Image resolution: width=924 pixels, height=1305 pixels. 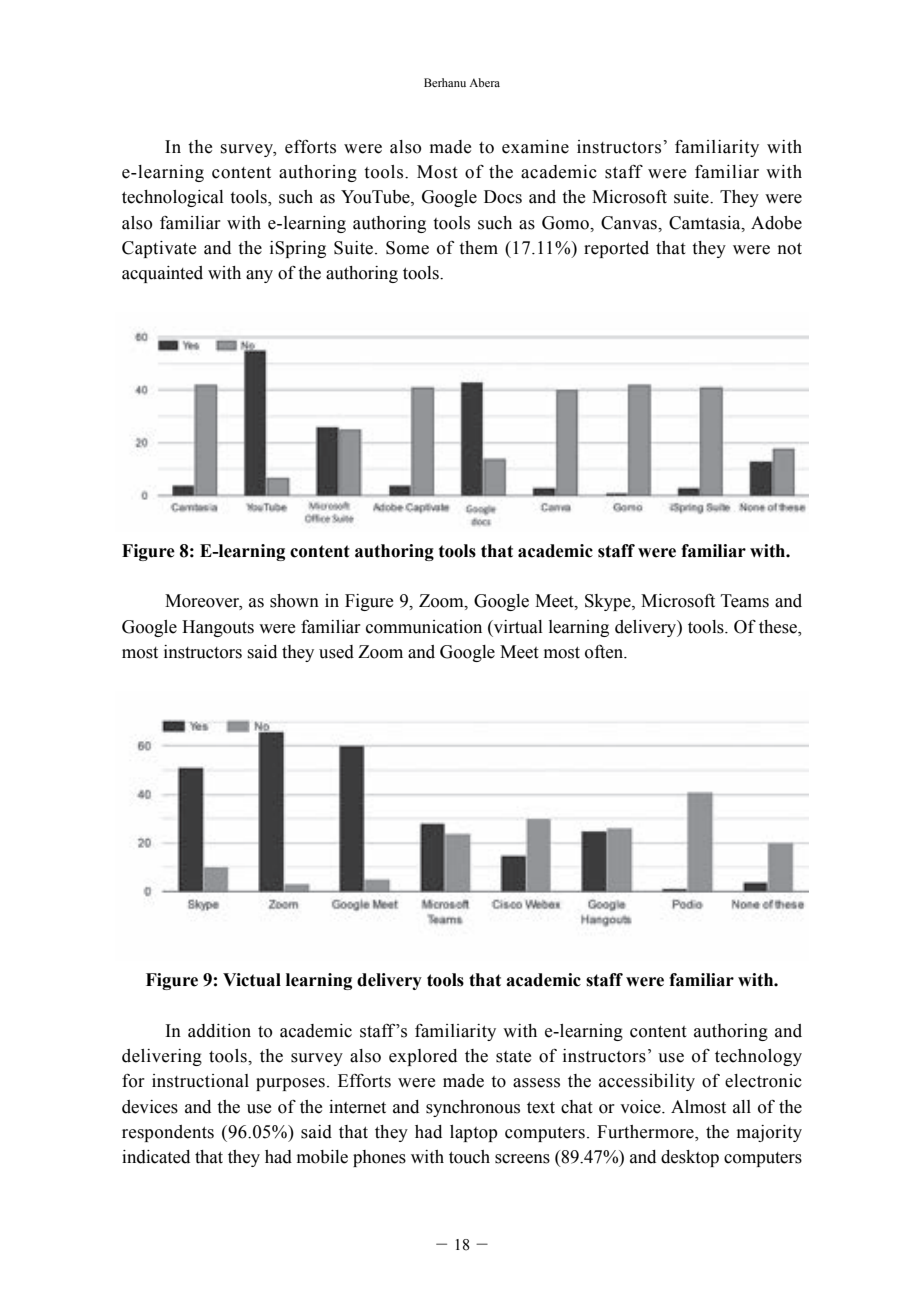 I want to click on laptop, so click(x=474, y=1133).
